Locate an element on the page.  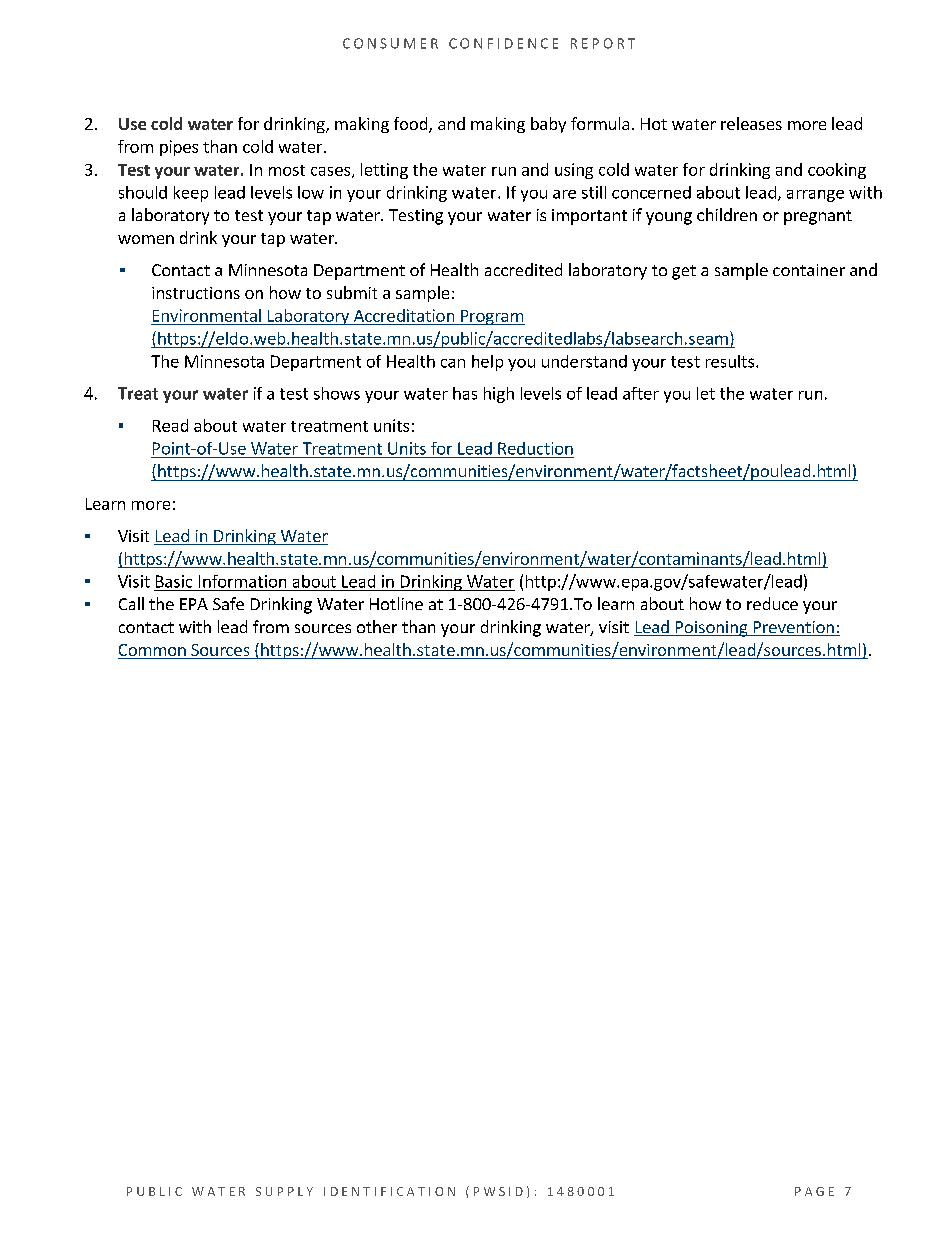
baby is located at coordinates (548, 125).
